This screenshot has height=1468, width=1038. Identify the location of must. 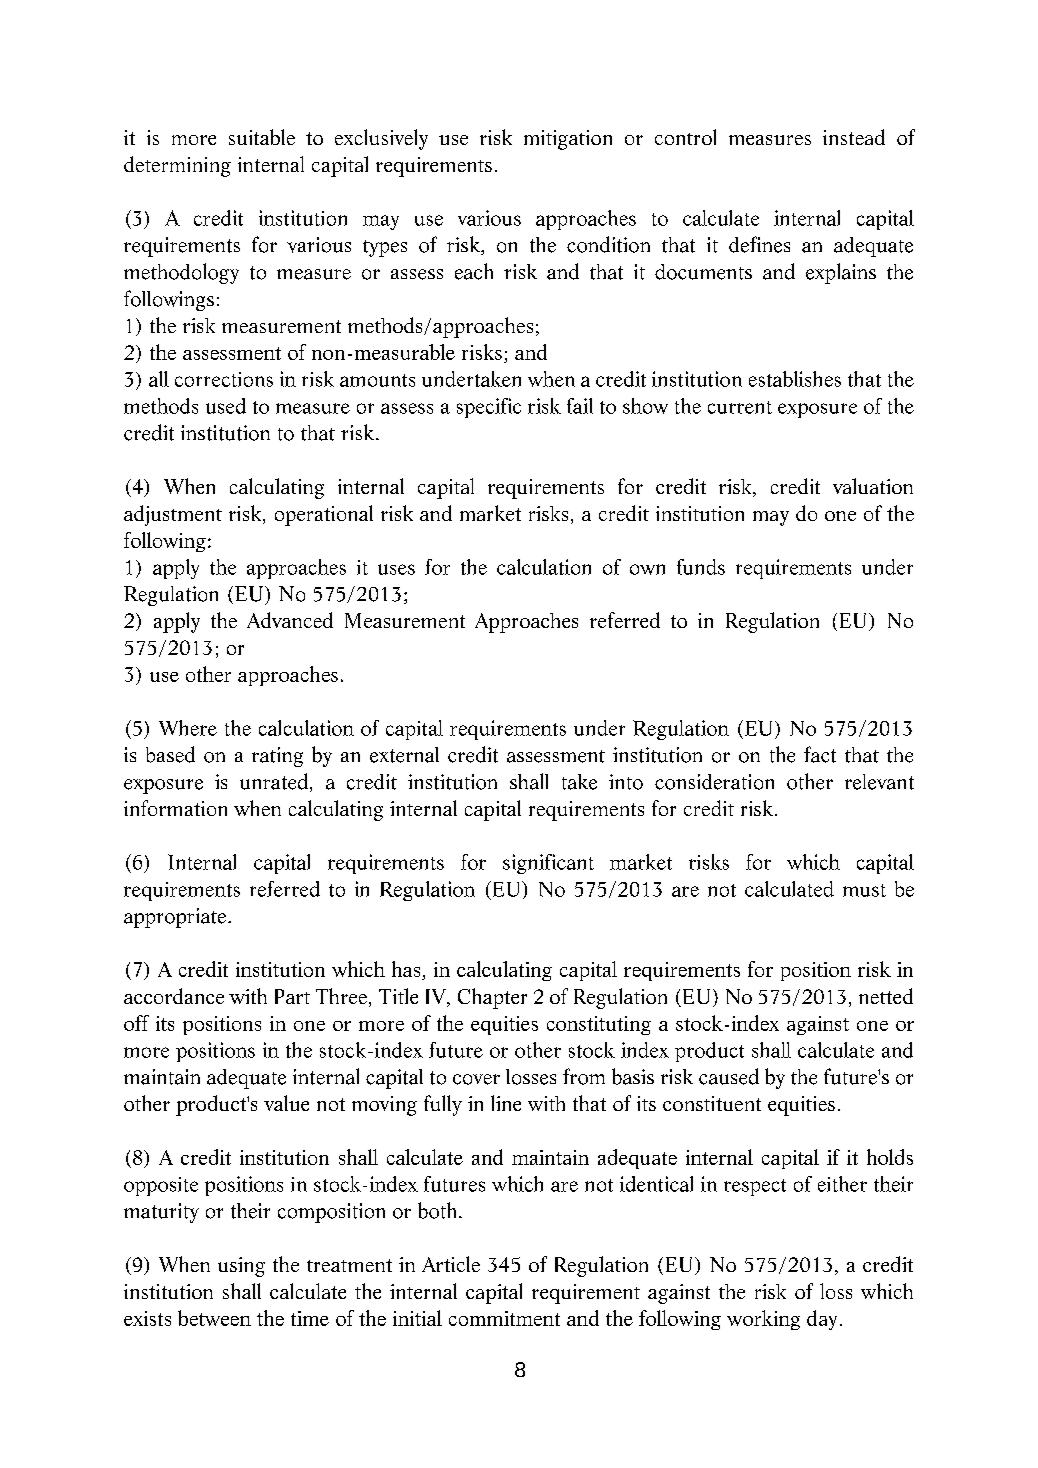
(864, 890).
